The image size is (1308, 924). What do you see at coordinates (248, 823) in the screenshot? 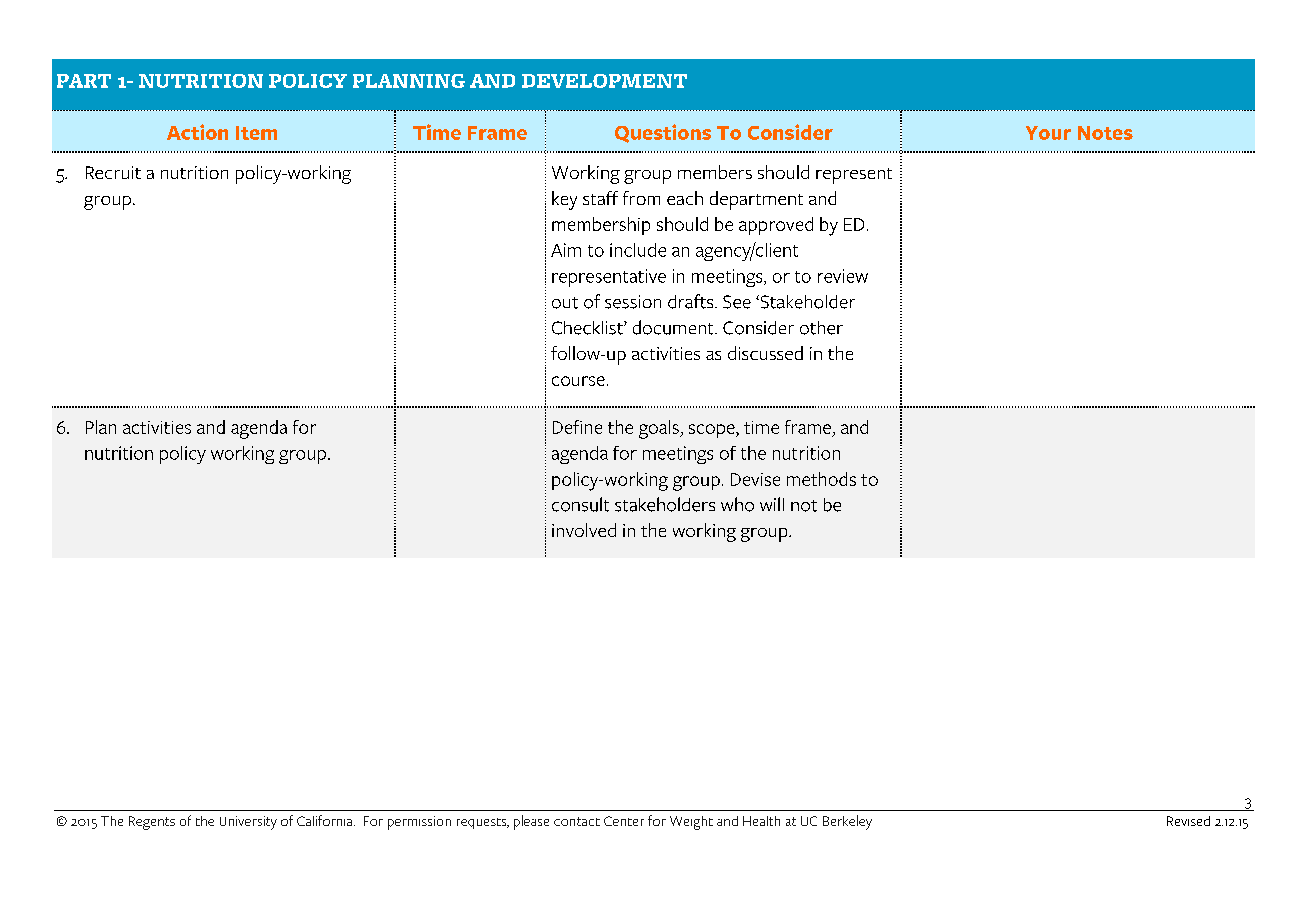
I see `University` at bounding box center [248, 823].
